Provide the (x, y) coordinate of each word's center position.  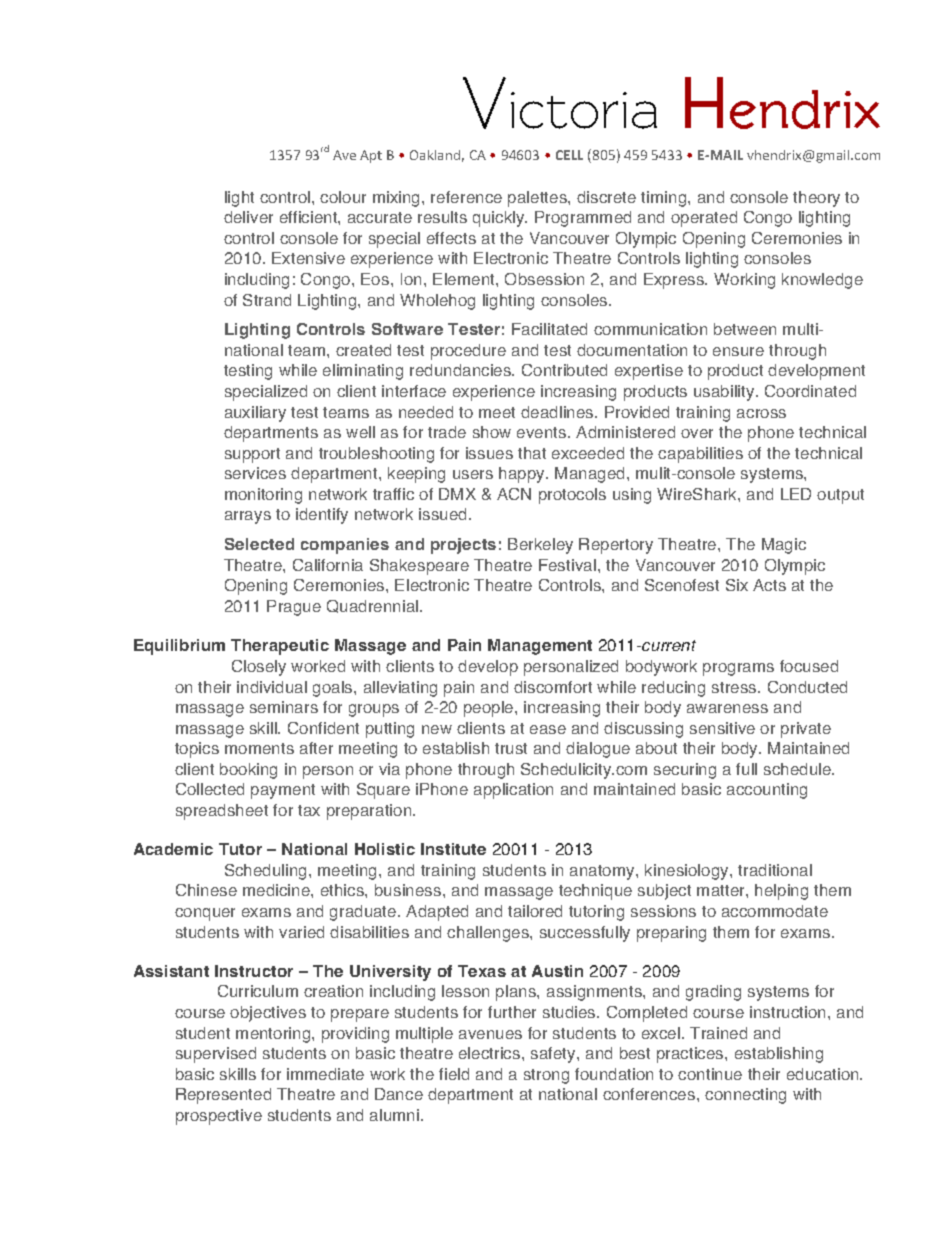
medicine (277, 890)
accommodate (775, 911)
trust (511, 748)
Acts (769, 585)
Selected (259, 544)
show (492, 432)
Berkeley (540, 546)
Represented (223, 1096)
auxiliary (255, 414)
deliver (248, 217)
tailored (535, 911)
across (761, 413)
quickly (500, 219)
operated (704, 219)
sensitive (722, 728)
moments (259, 748)
